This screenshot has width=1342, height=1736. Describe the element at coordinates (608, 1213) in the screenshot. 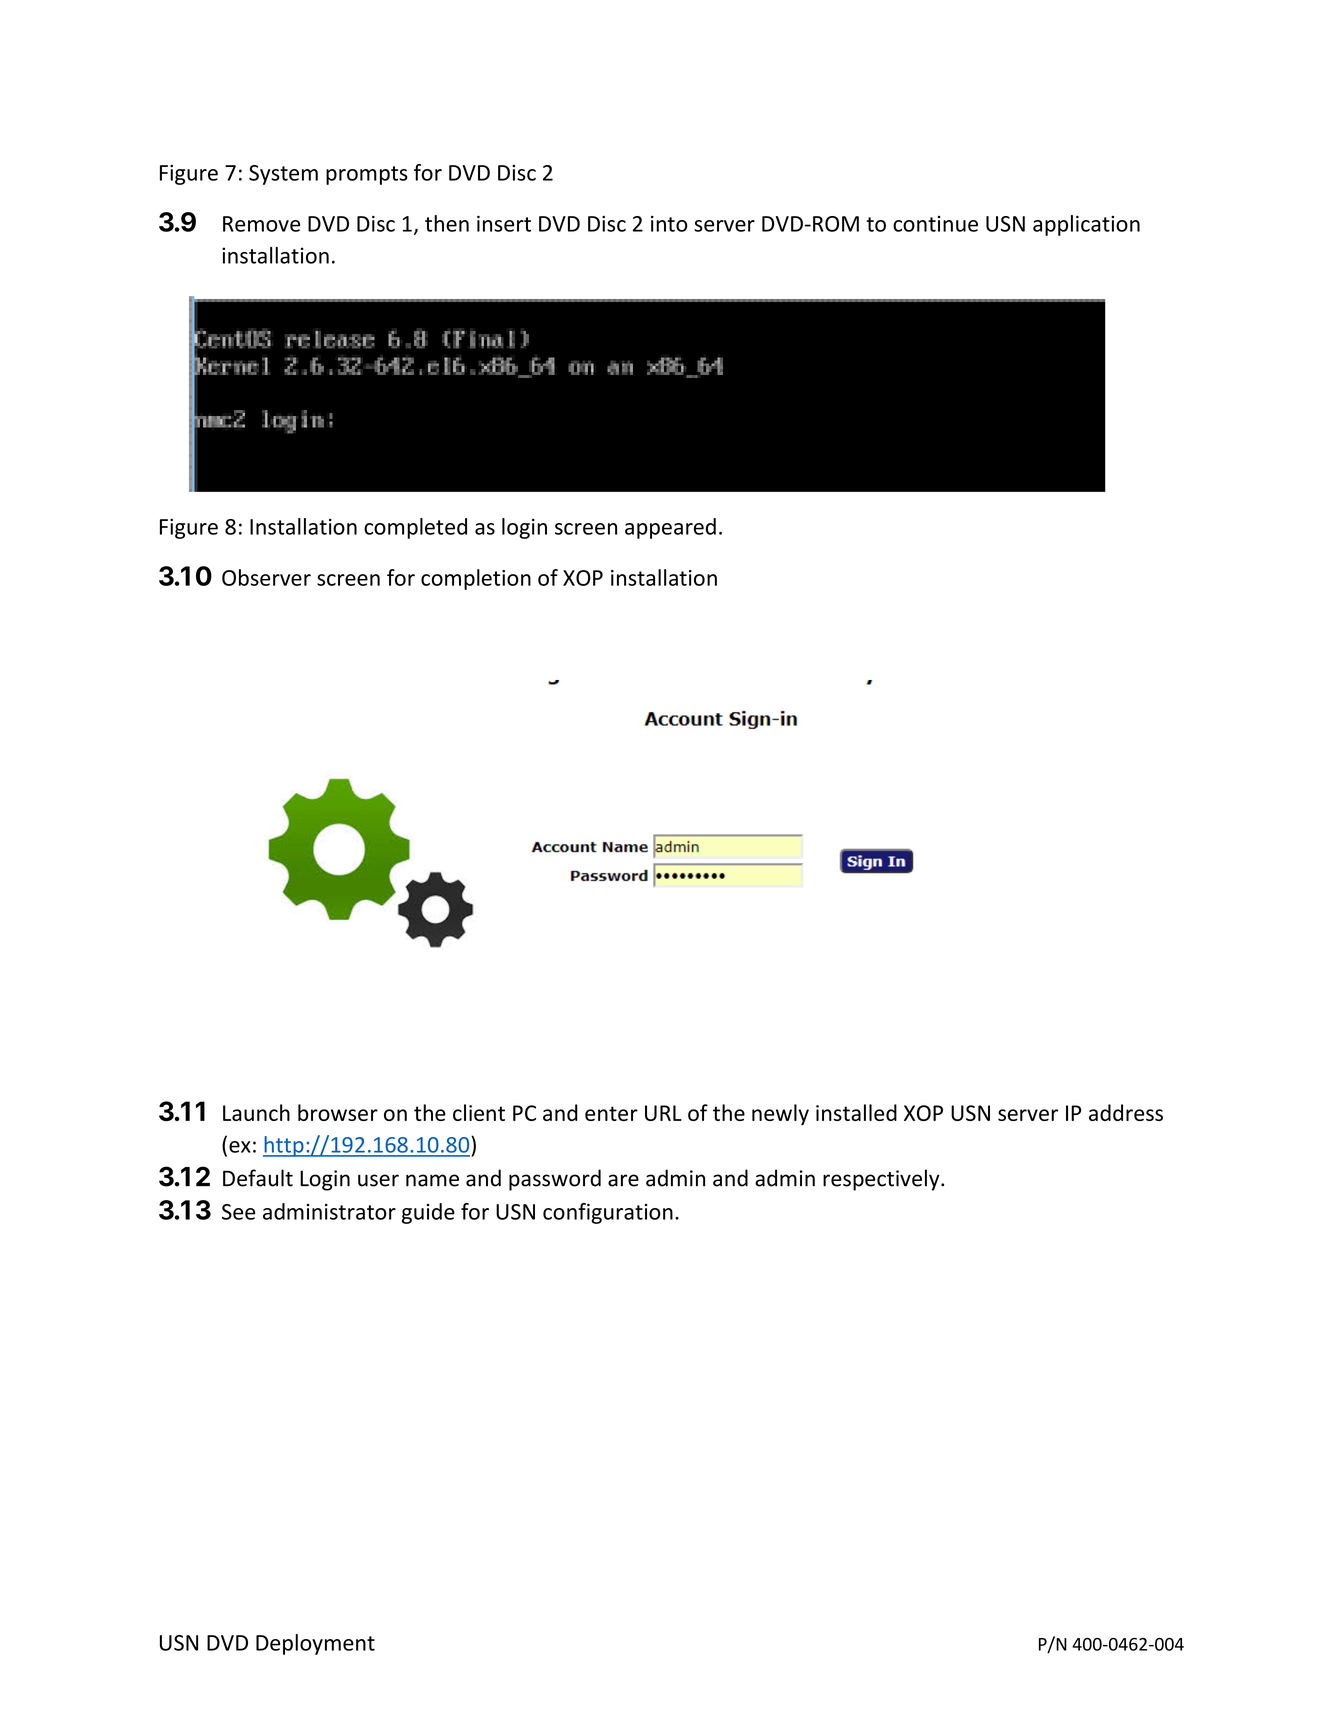

I see `configuration` at that location.
